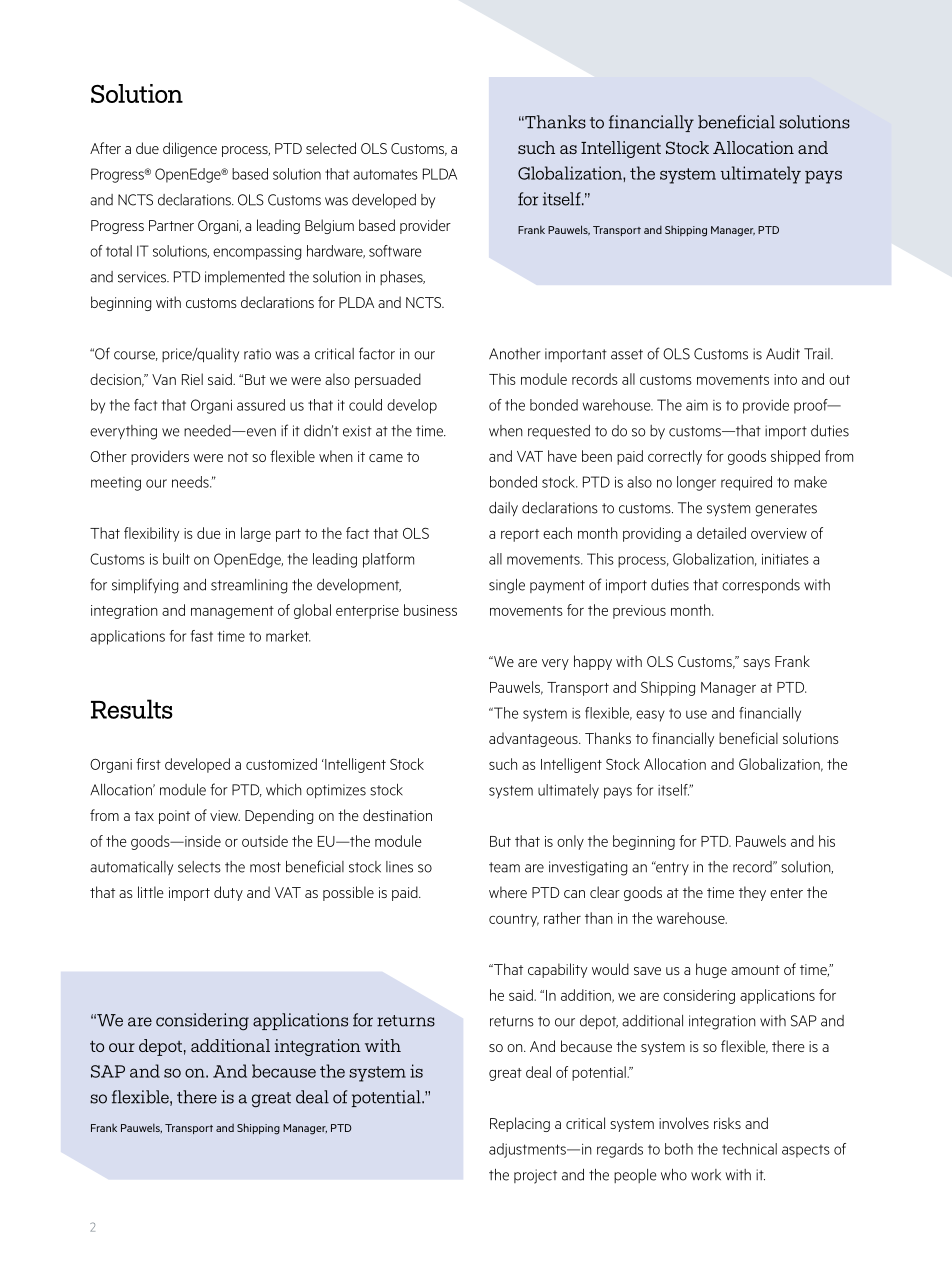  Describe the element at coordinates (711, 970) in the page. I see `huge` at that location.
